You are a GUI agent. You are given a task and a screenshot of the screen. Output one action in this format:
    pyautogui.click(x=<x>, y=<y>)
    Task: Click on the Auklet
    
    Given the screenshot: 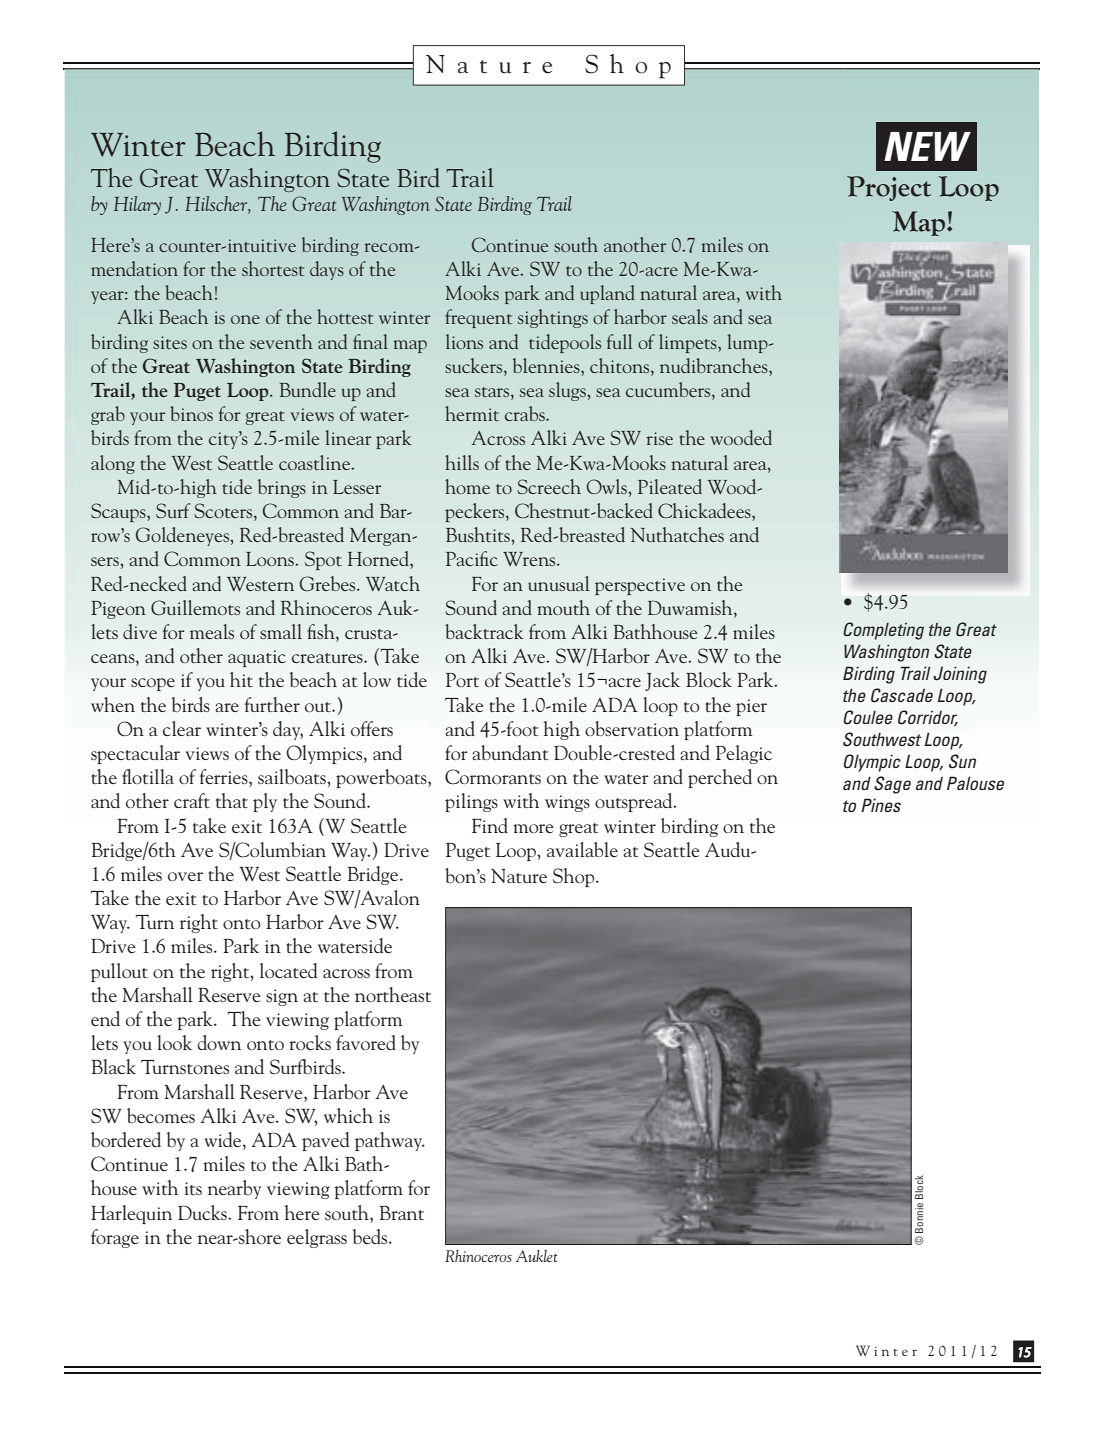 What is the action you would take?
    pyautogui.click(x=537, y=1256)
